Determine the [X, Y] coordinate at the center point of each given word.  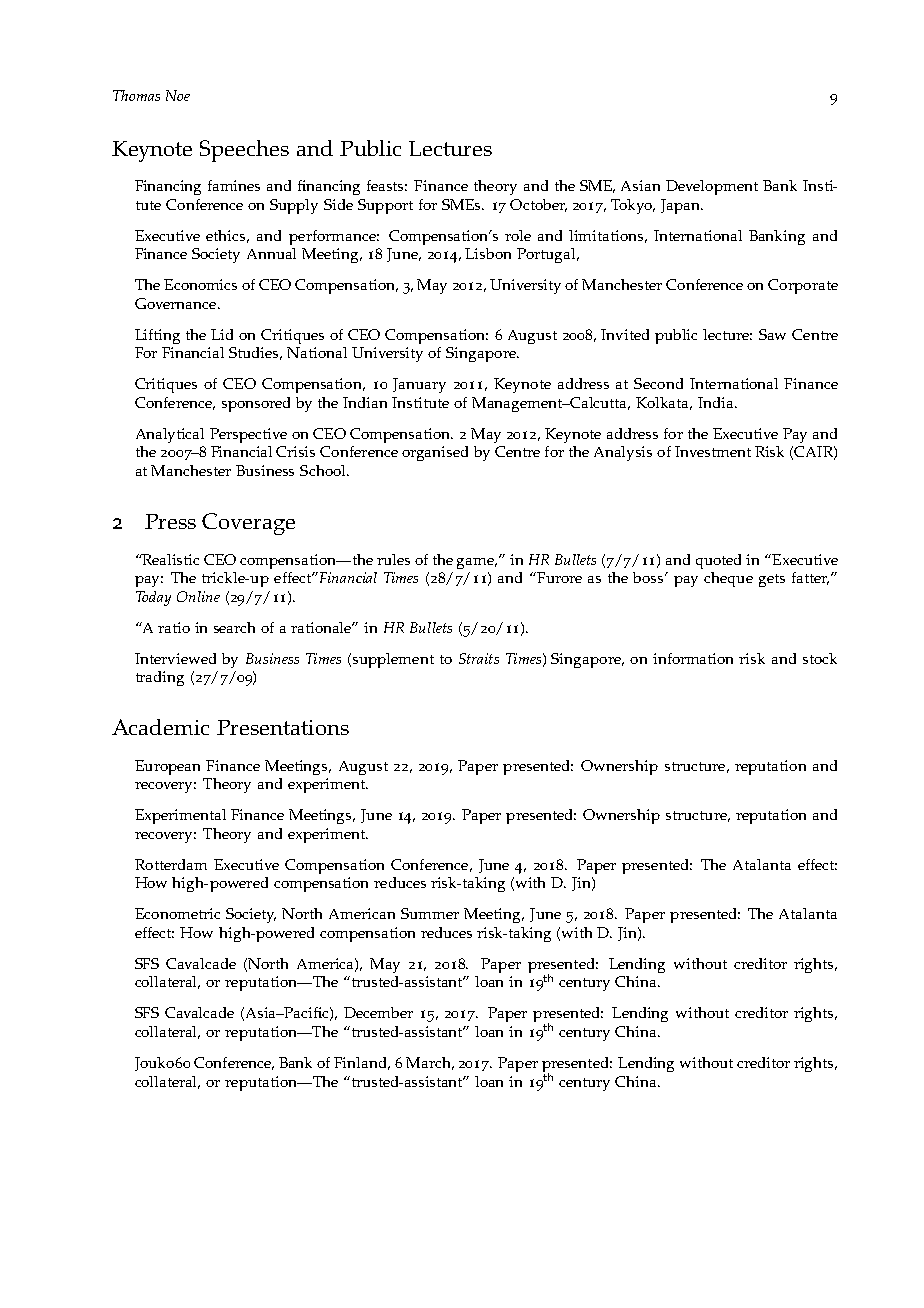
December [378, 1012]
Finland [362, 1063]
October [538, 205]
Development [712, 187]
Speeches [244, 151]
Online [198, 596]
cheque [728, 579]
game [477, 563]
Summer [430, 913]
